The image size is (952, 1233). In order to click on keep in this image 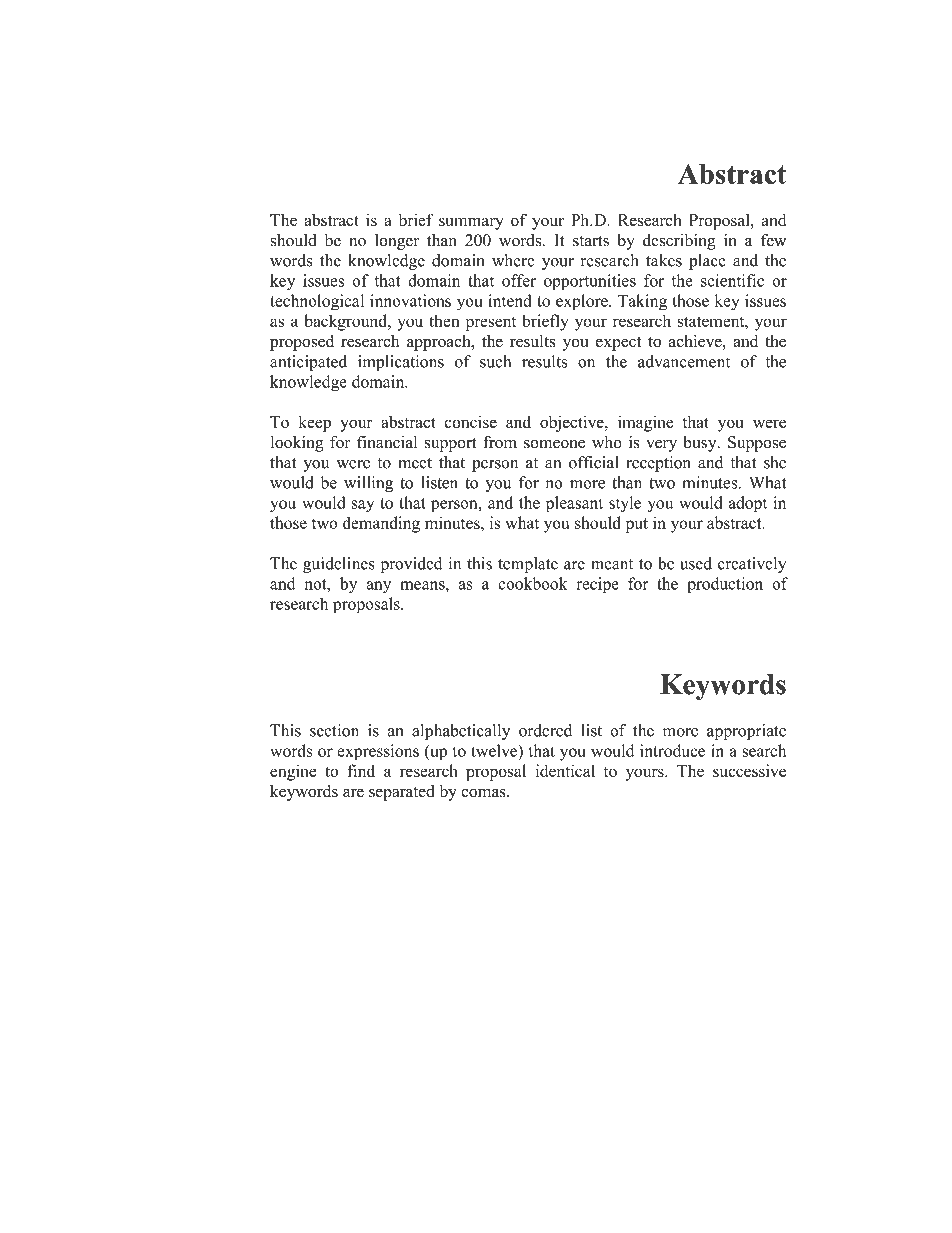, I will do `click(315, 423)`.
